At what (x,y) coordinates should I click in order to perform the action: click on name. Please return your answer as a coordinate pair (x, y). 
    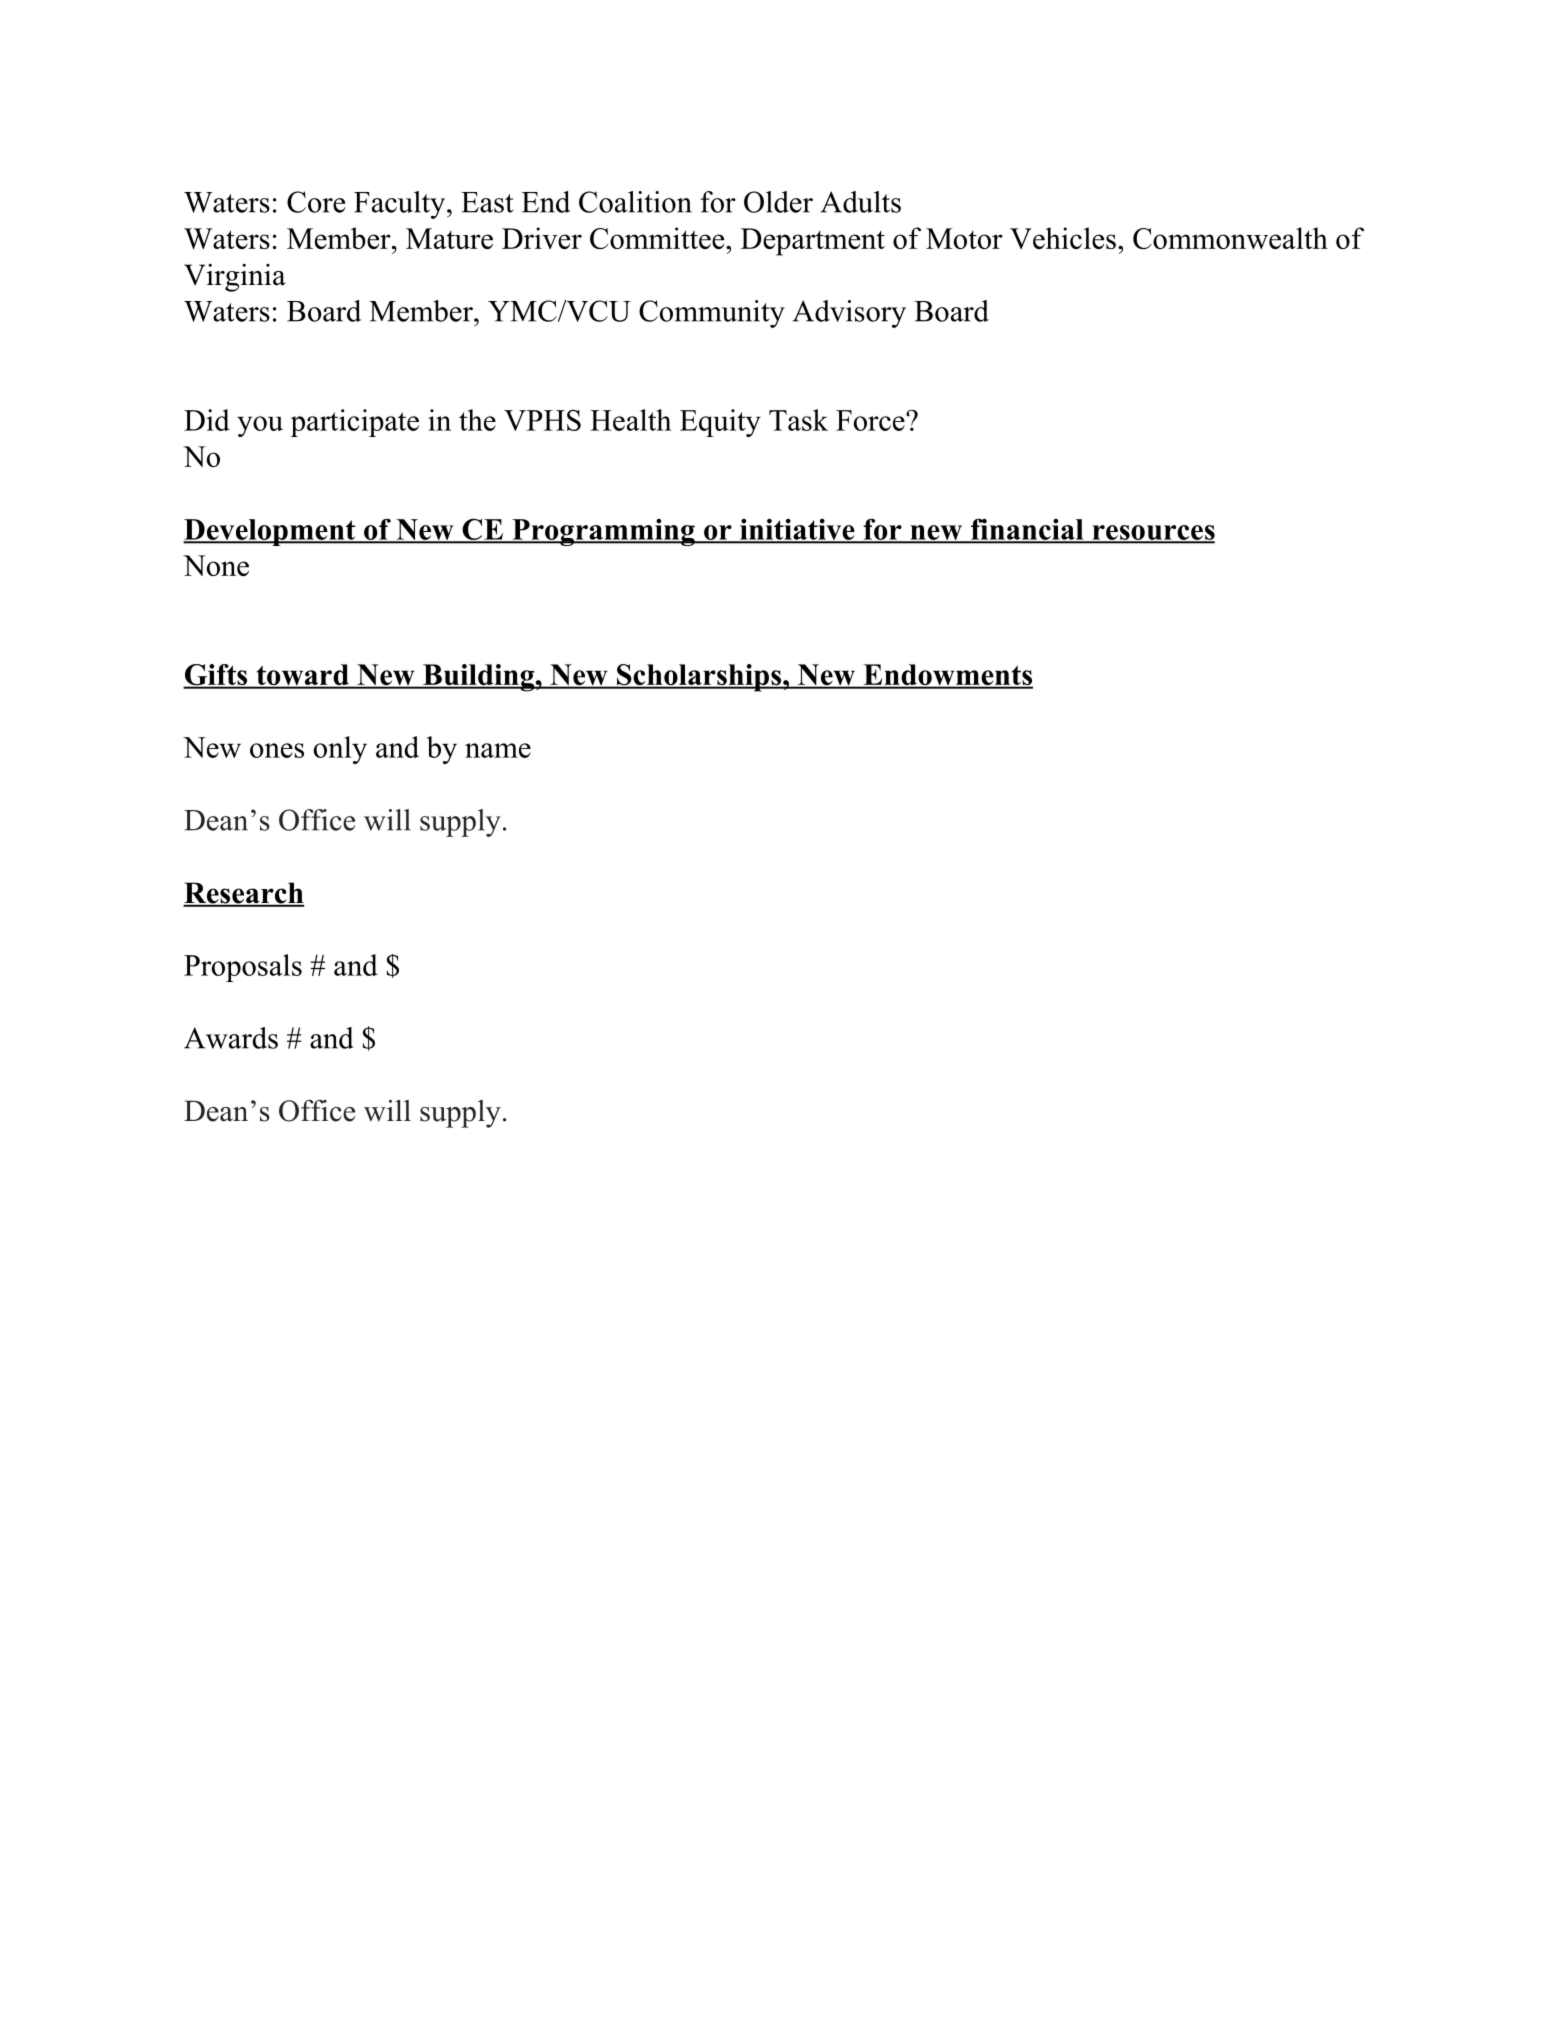
    Looking at the image, I should click on (498, 750).
